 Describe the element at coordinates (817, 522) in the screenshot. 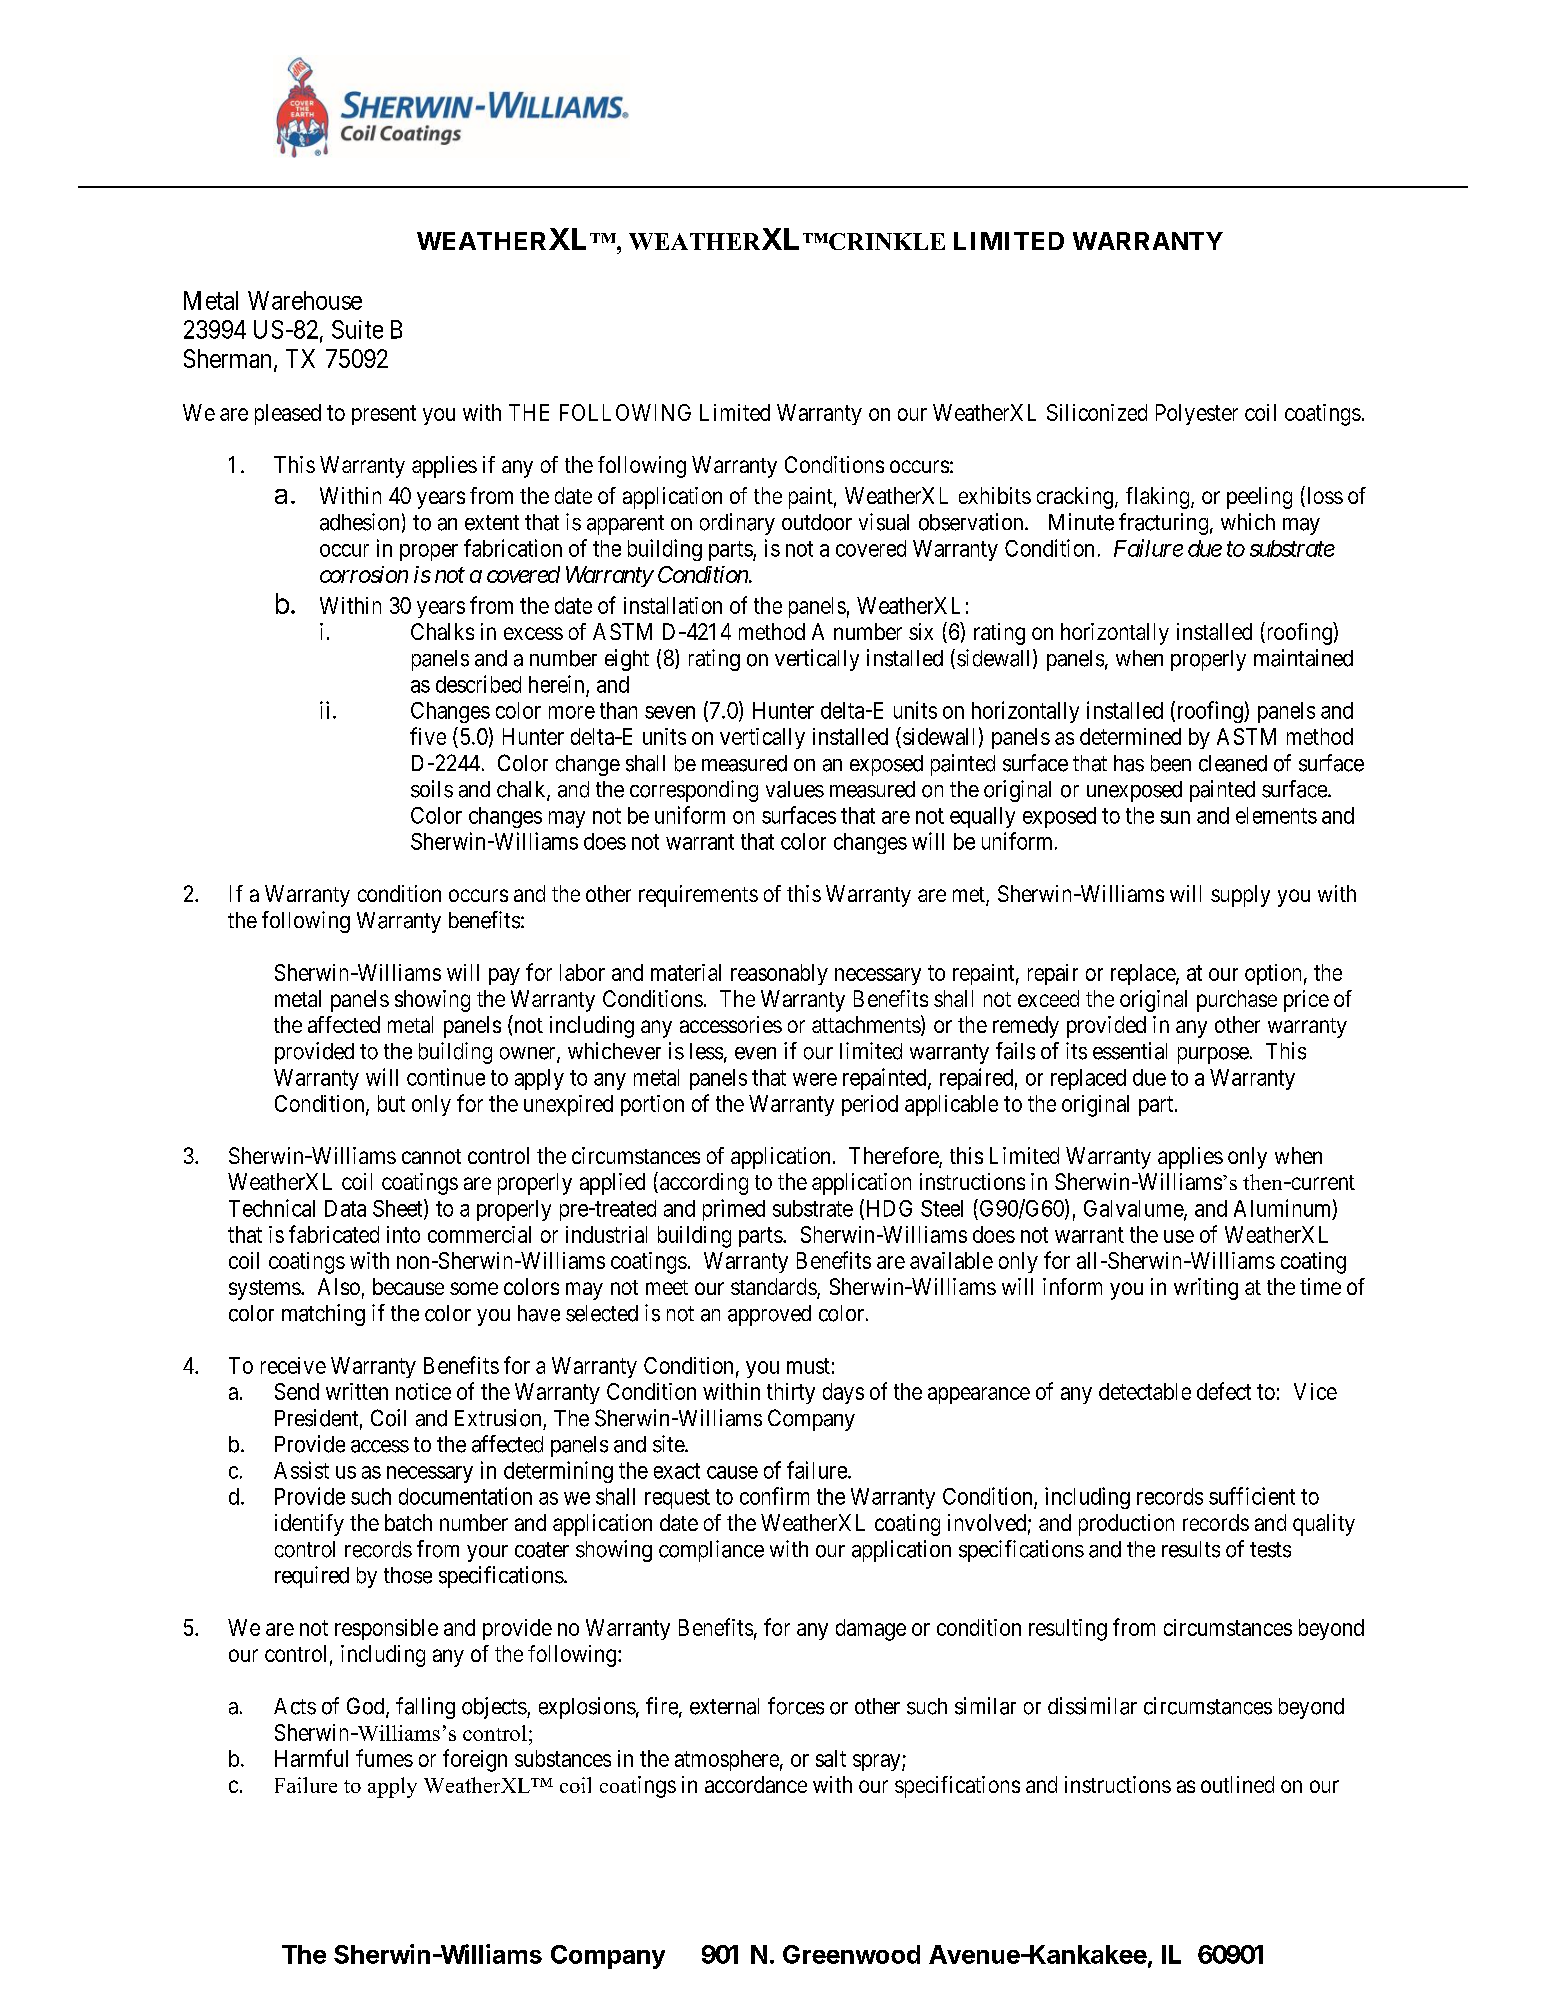

I see `outdoor` at that location.
